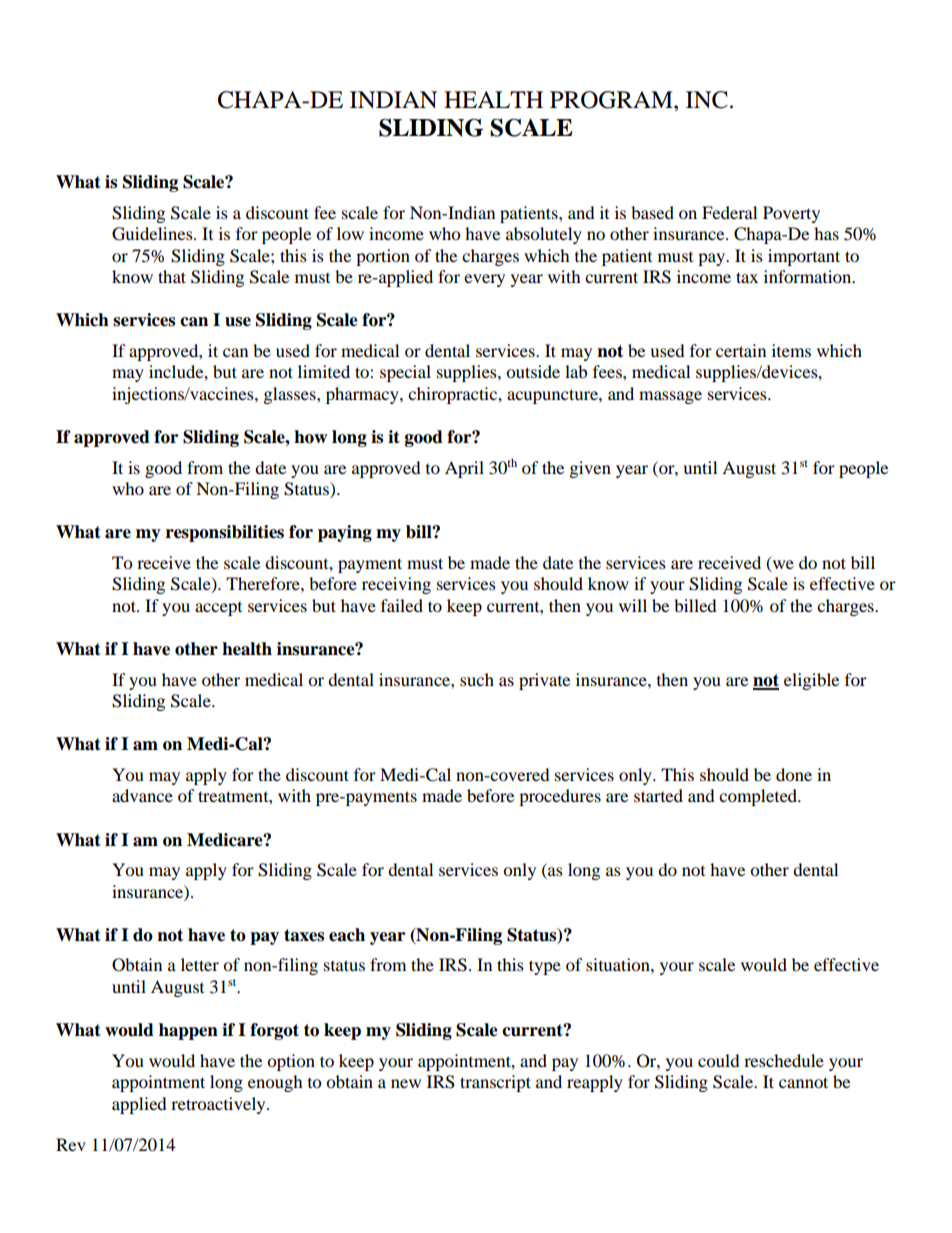 The width and height of the page is (952, 1233). I want to click on new, so click(406, 1083).
